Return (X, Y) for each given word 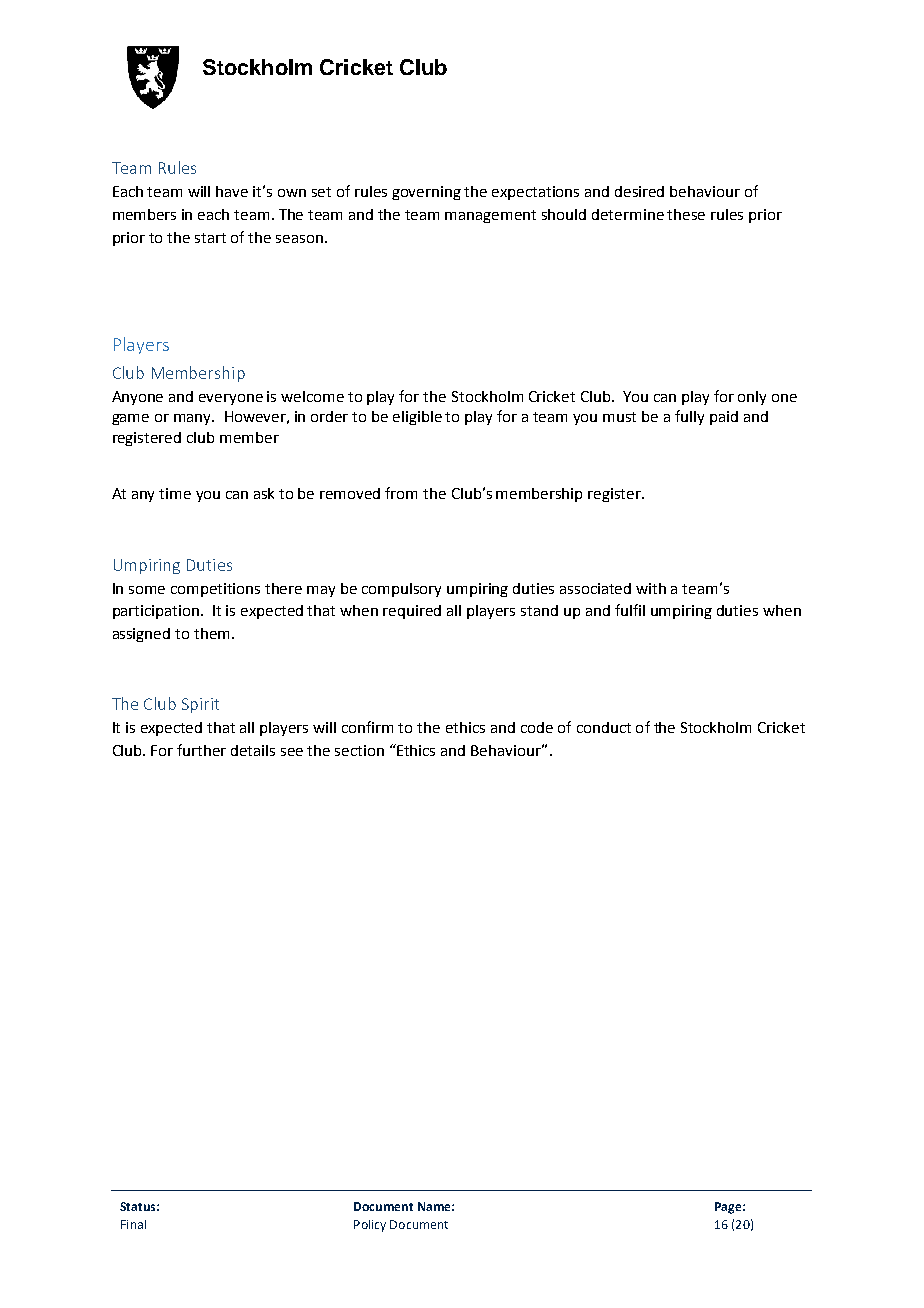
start (210, 238)
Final (133, 1224)
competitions (215, 590)
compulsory (401, 590)
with (651, 588)
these (686, 214)
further (201, 750)
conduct (604, 727)
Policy (370, 1226)
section (359, 750)
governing (426, 193)
